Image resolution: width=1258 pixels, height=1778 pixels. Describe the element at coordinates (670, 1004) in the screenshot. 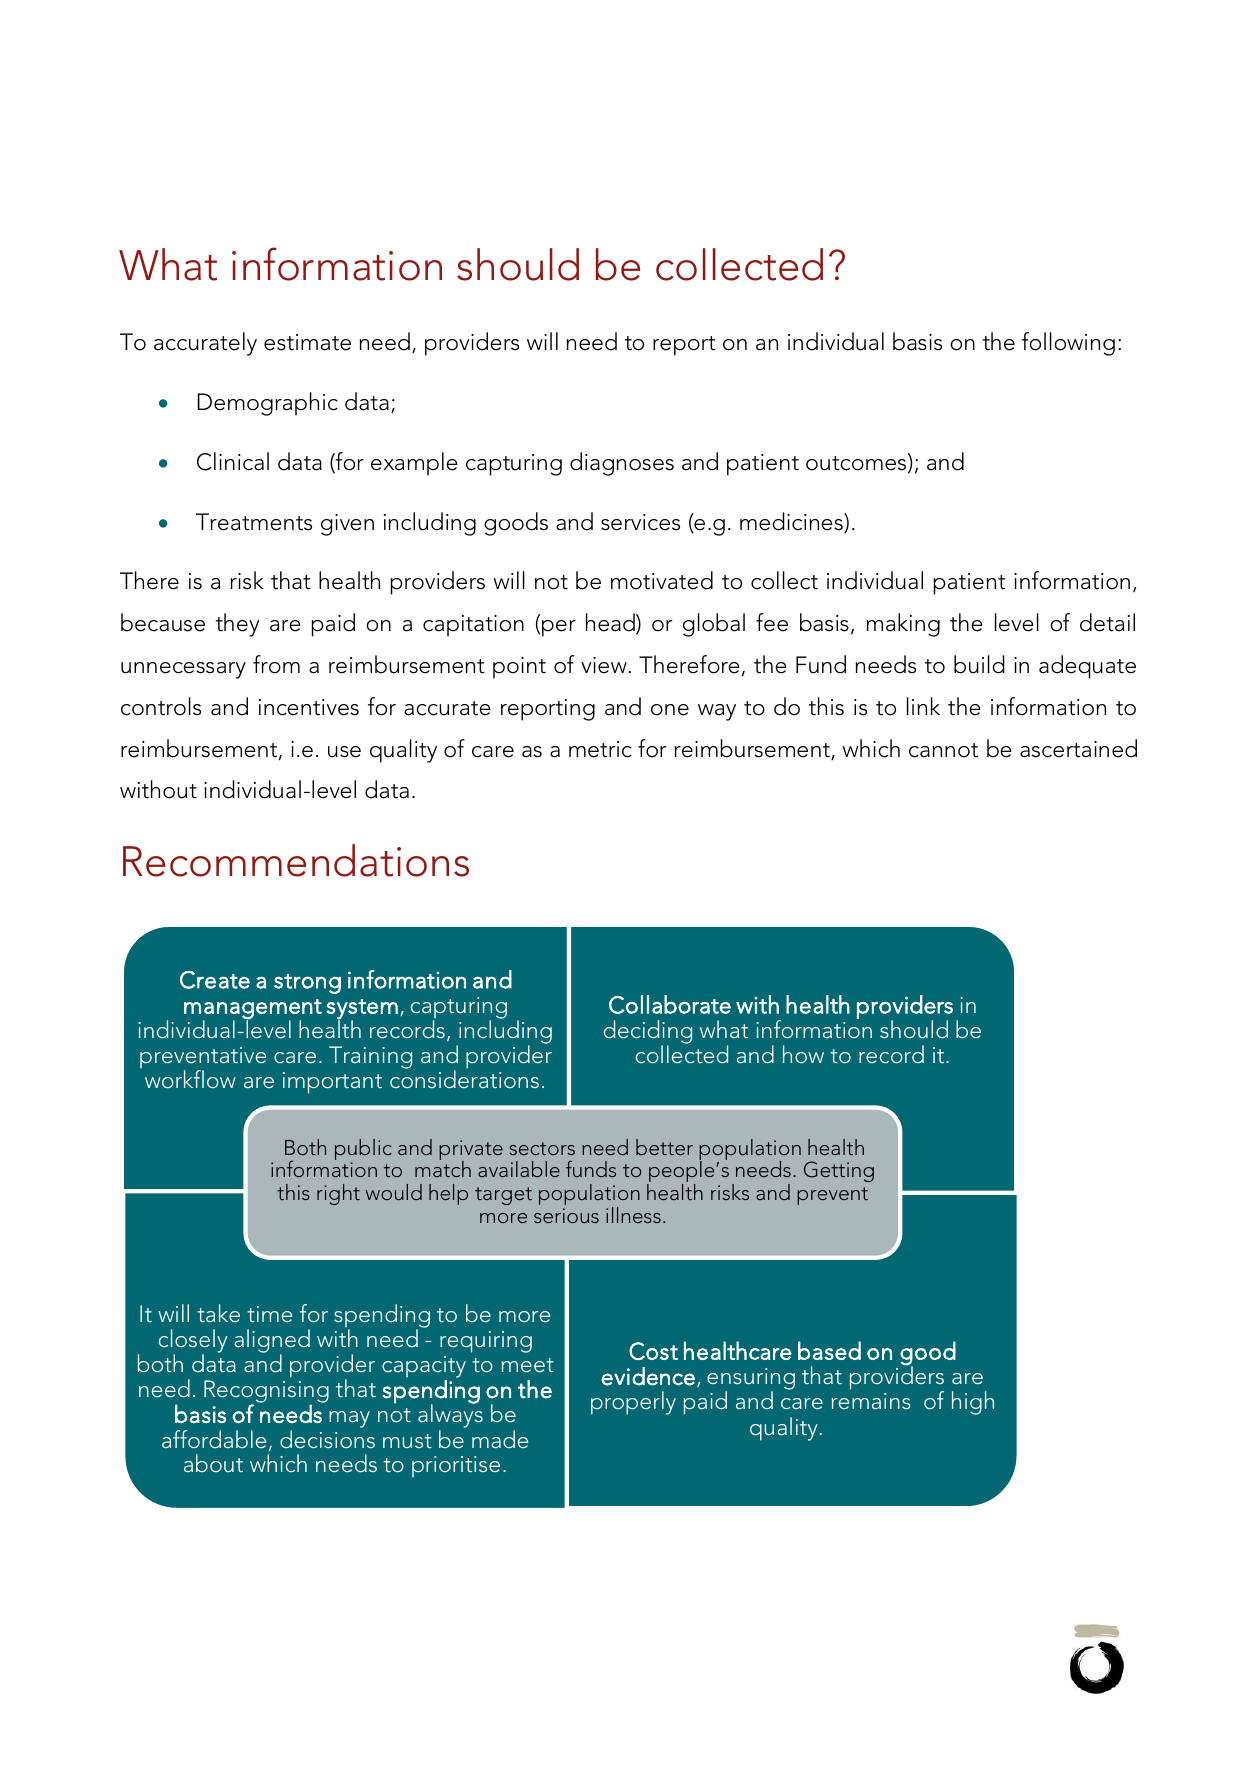

I see `Collaborate` at that location.
